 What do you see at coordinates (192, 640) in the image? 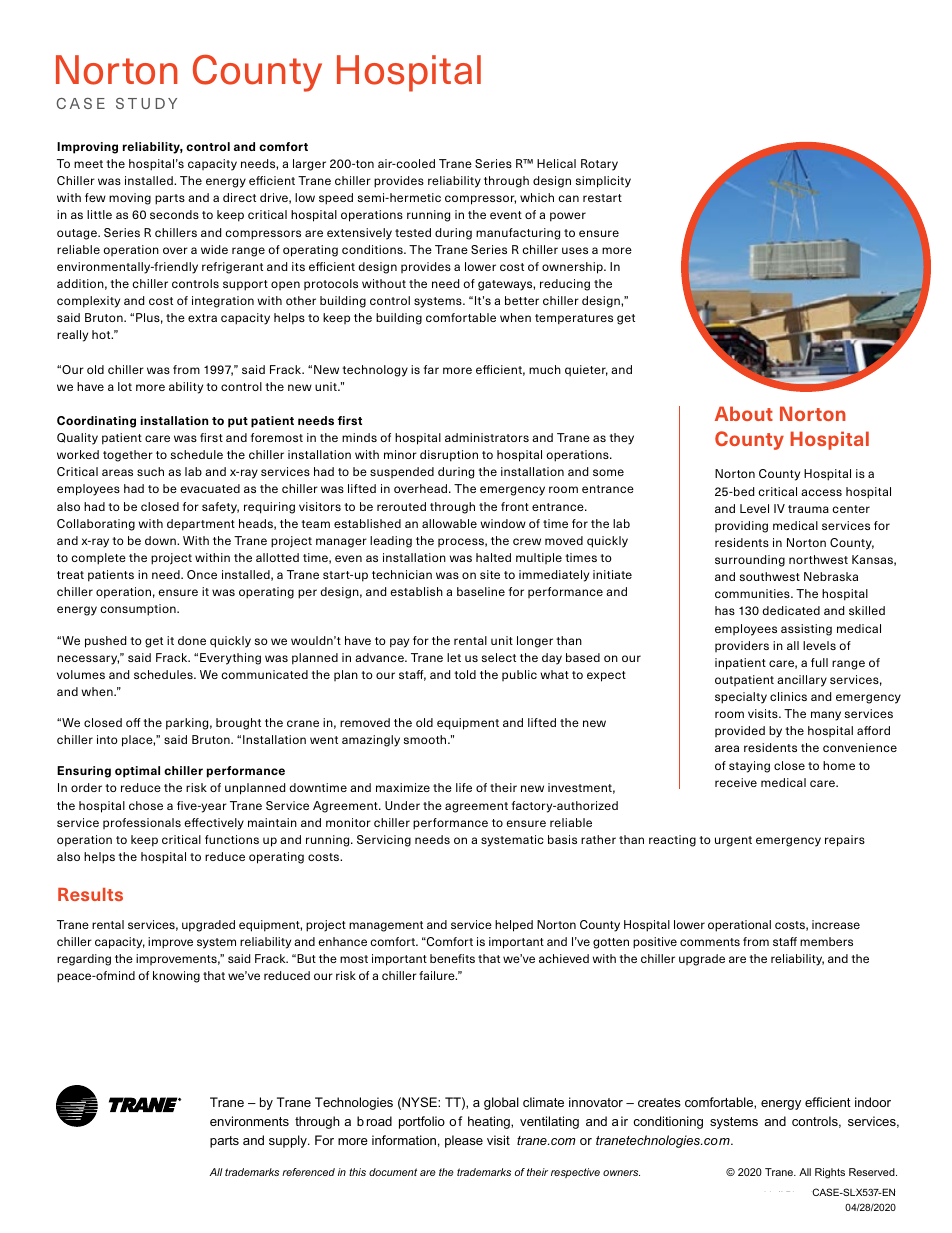
I see `done` at bounding box center [192, 640].
